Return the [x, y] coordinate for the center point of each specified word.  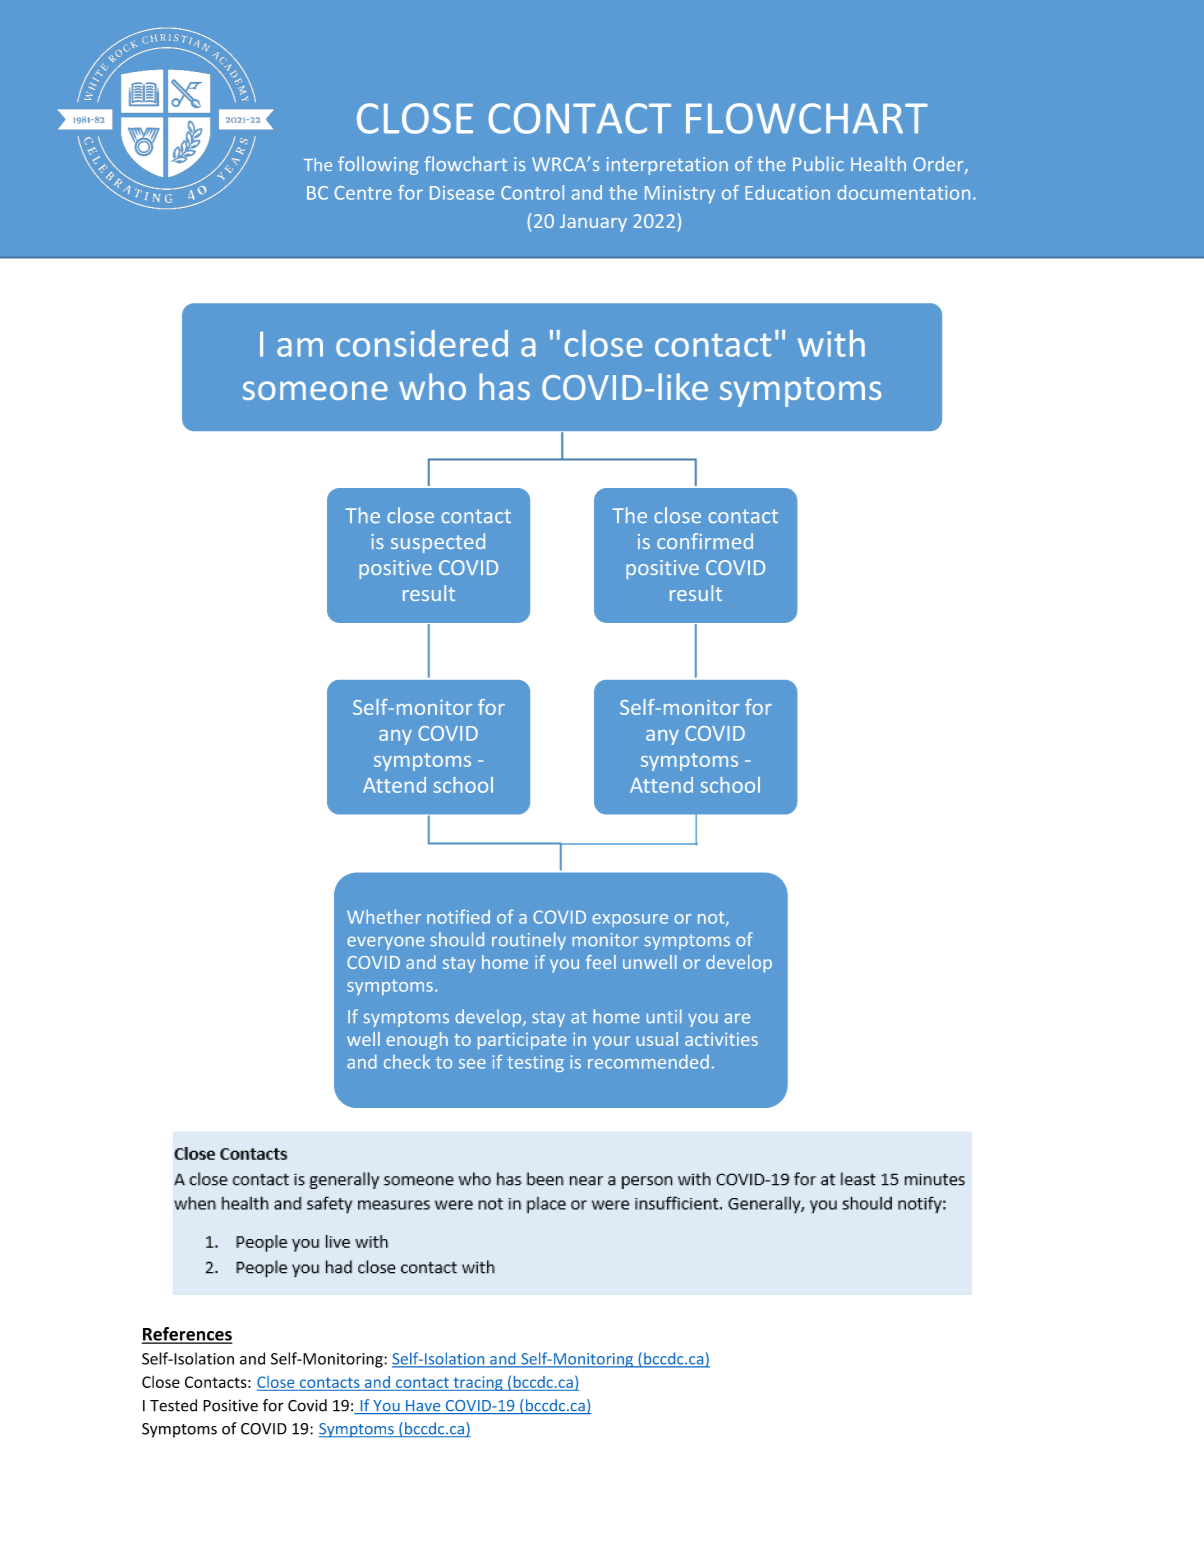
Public [818, 163]
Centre [363, 193]
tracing [478, 1383]
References [187, 1335]
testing [535, 1063]
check [407, 1062]
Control [532, 192]
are [737, 1018]
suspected [438, 543]
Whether [384, 916]
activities [721, 1039]
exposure [630, 920]
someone [315, 390]
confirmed [705, 541]
